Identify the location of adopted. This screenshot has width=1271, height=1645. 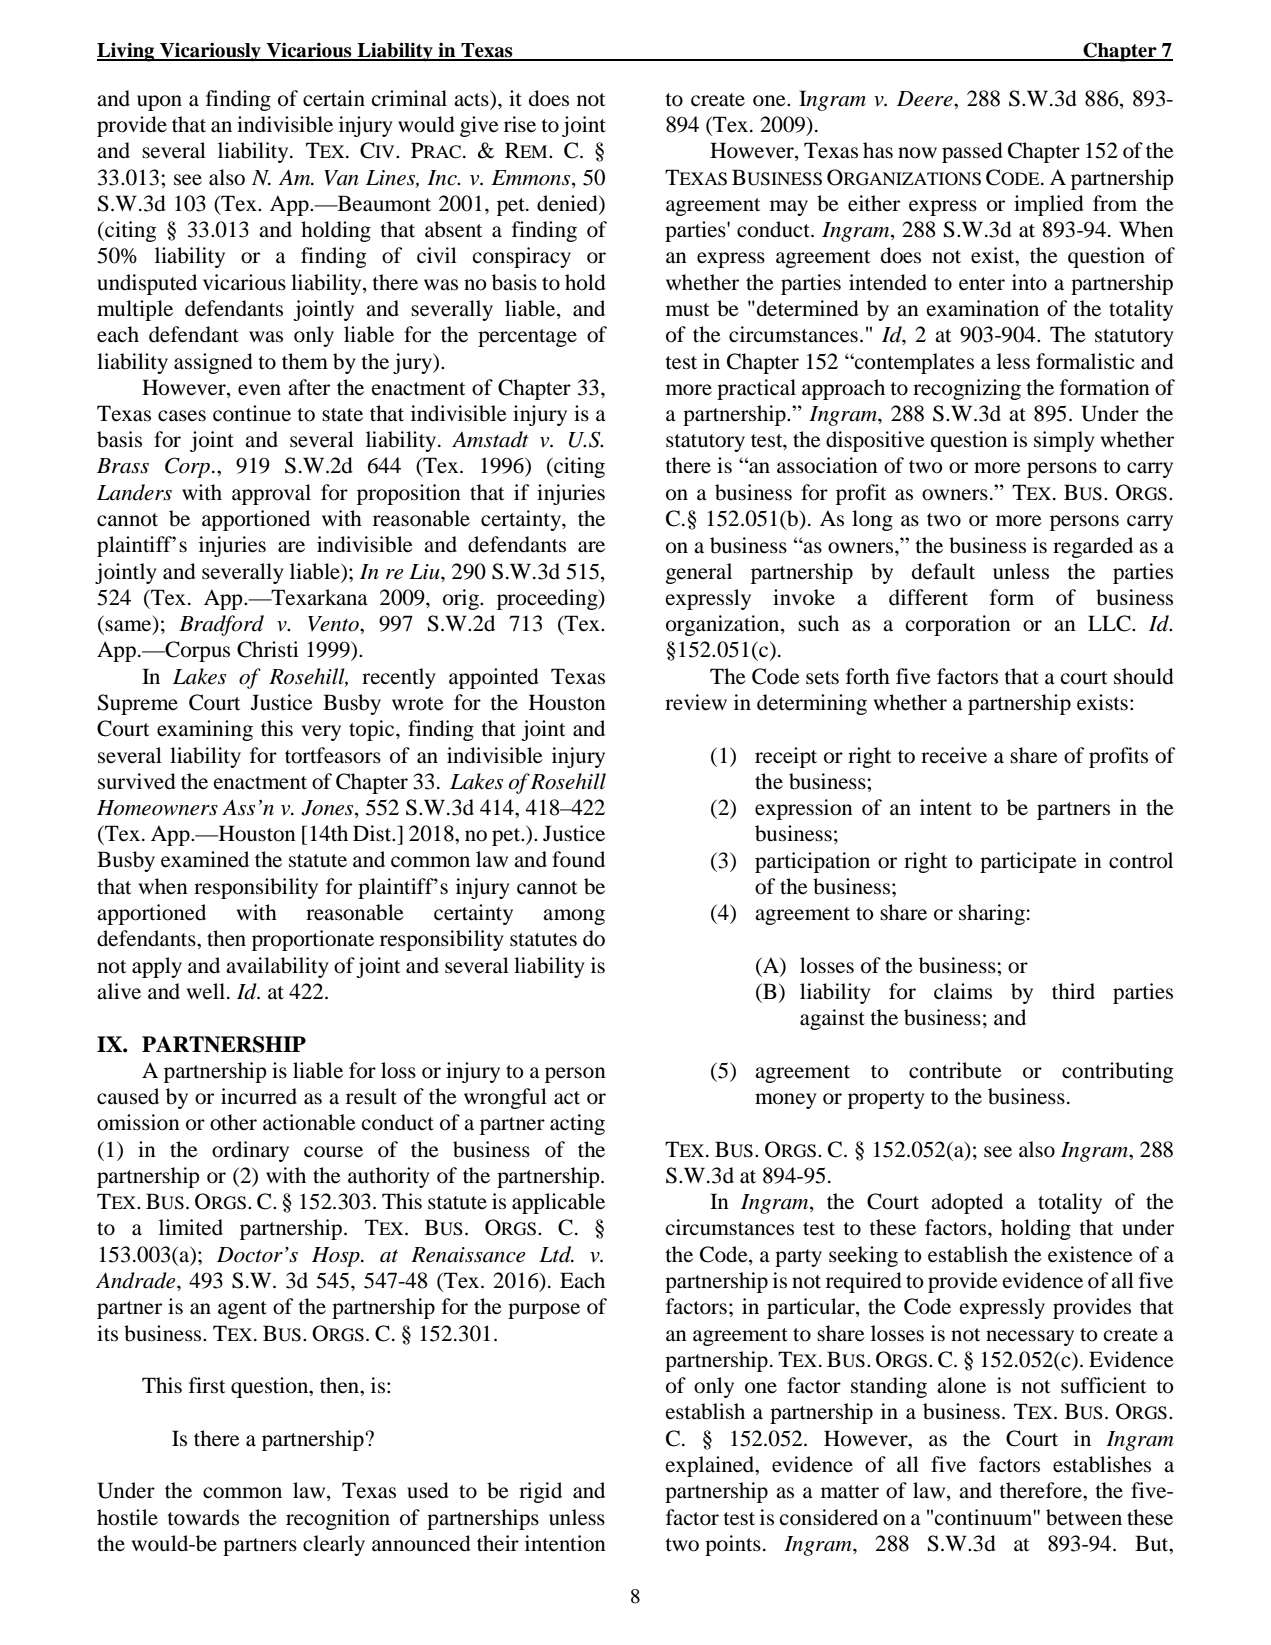
(967, 1203).
